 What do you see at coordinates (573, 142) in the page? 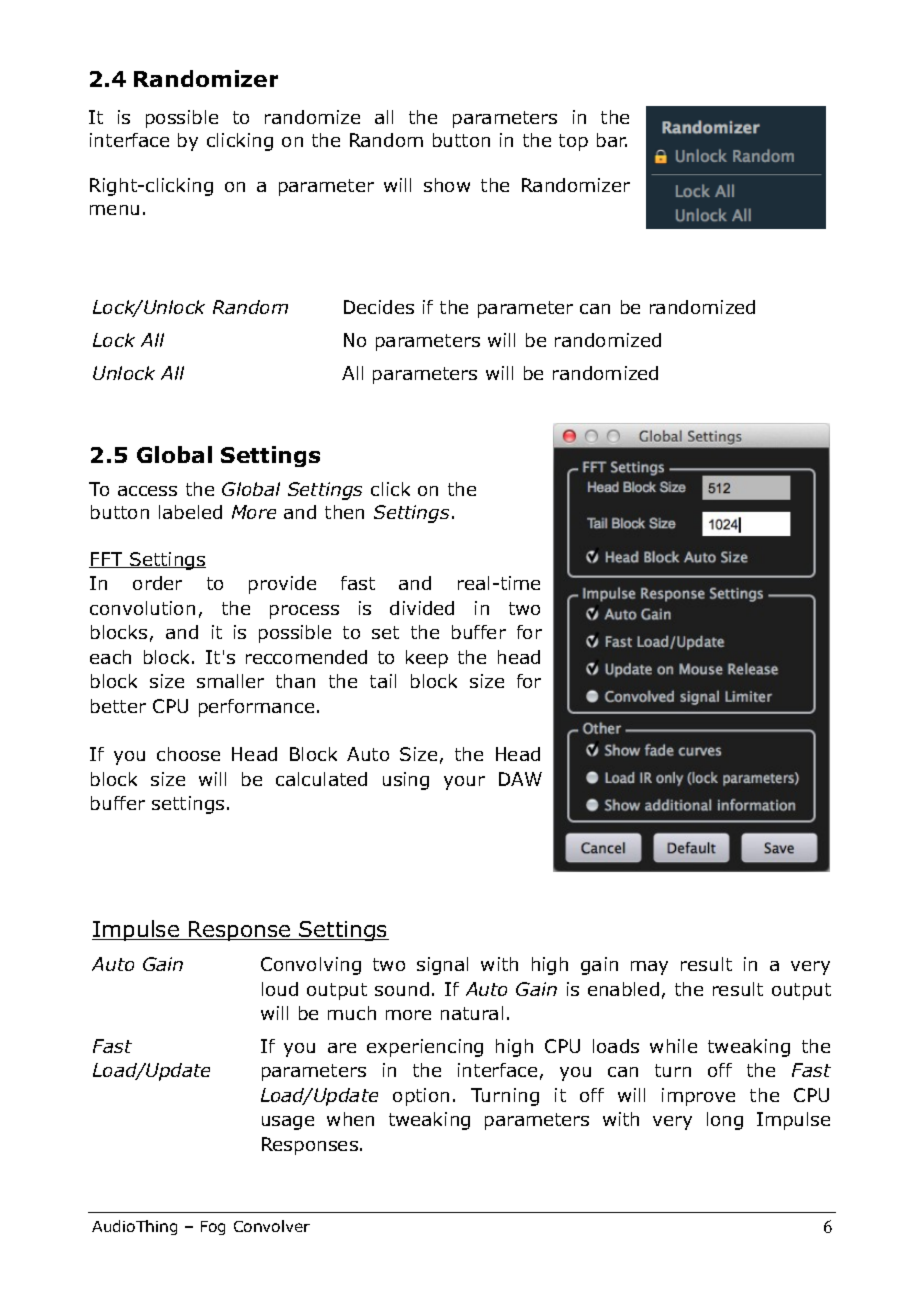
I see `top` at bounding box center [573, 142].
